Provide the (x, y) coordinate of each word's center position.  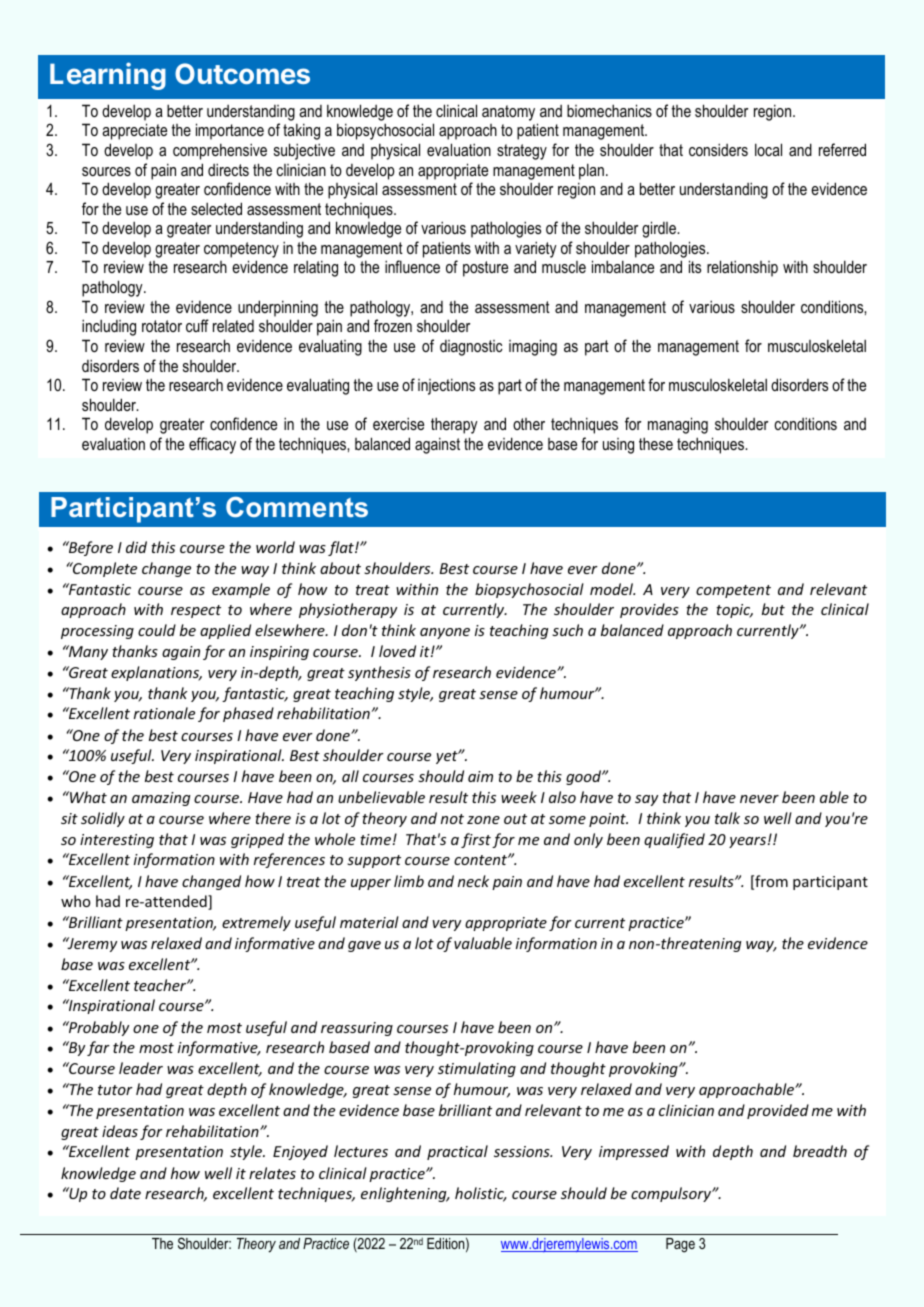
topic (734, 611)
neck (473, 881)
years (747, 842)
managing (678, 425)
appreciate (134, 131)
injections (446, 386)
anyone (445, 633)
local (768, 149)
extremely (256, 923)
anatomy (508, 113)
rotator (162, 326)
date (125, 1193)
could (157, 630)
